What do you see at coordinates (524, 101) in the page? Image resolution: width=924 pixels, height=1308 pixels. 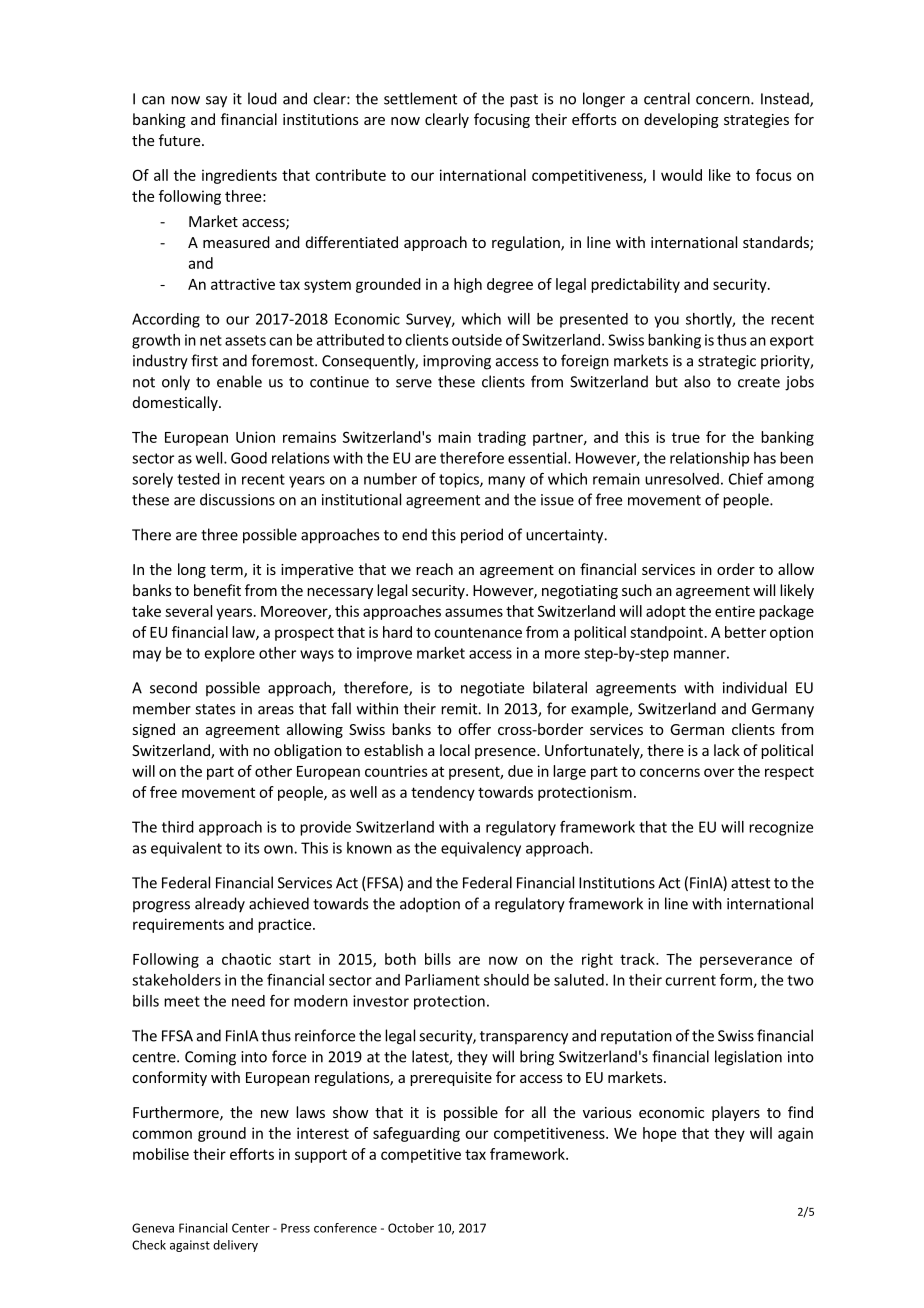 I see `past` at bounding box center [524, 101].
